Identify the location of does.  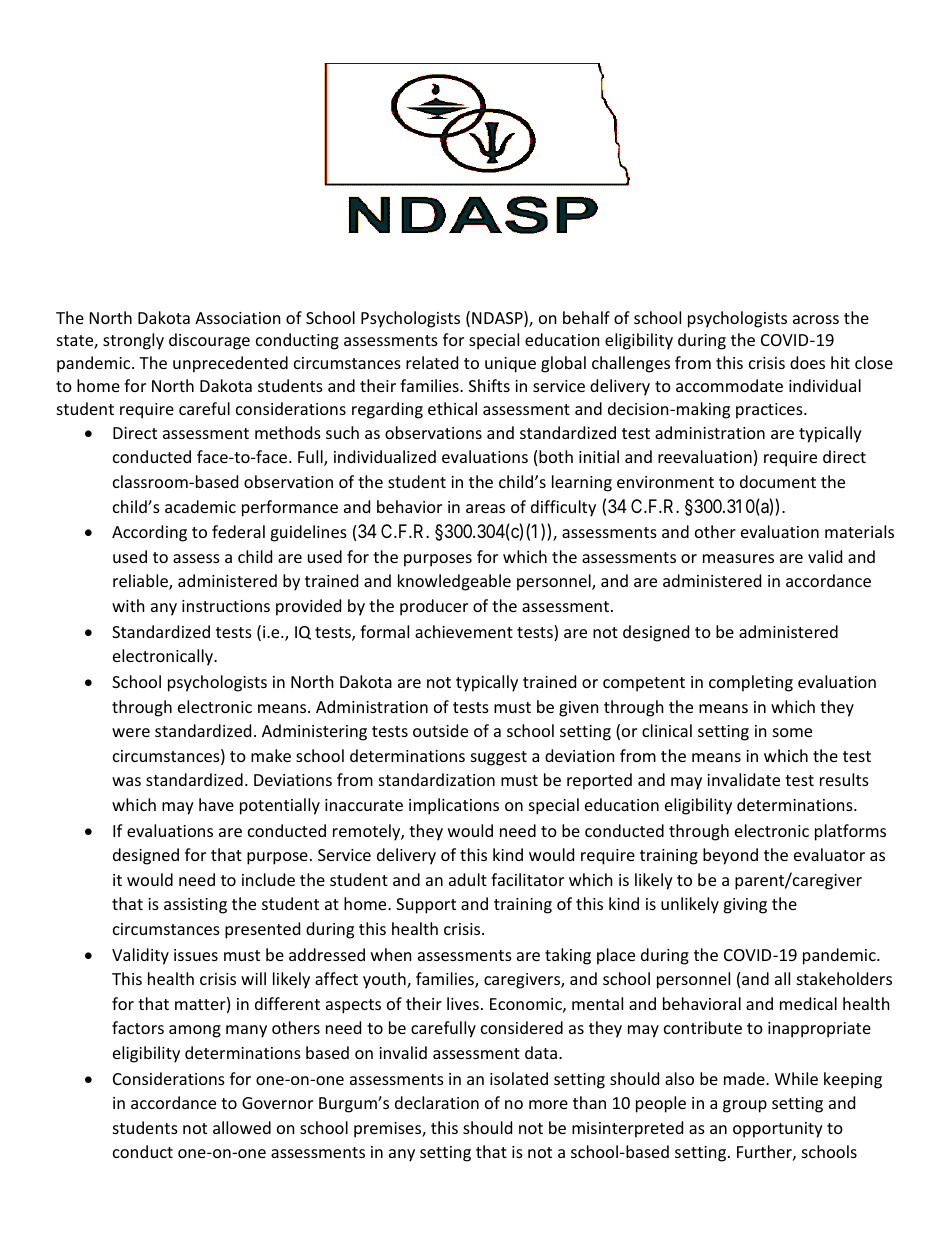
(807, 362).
